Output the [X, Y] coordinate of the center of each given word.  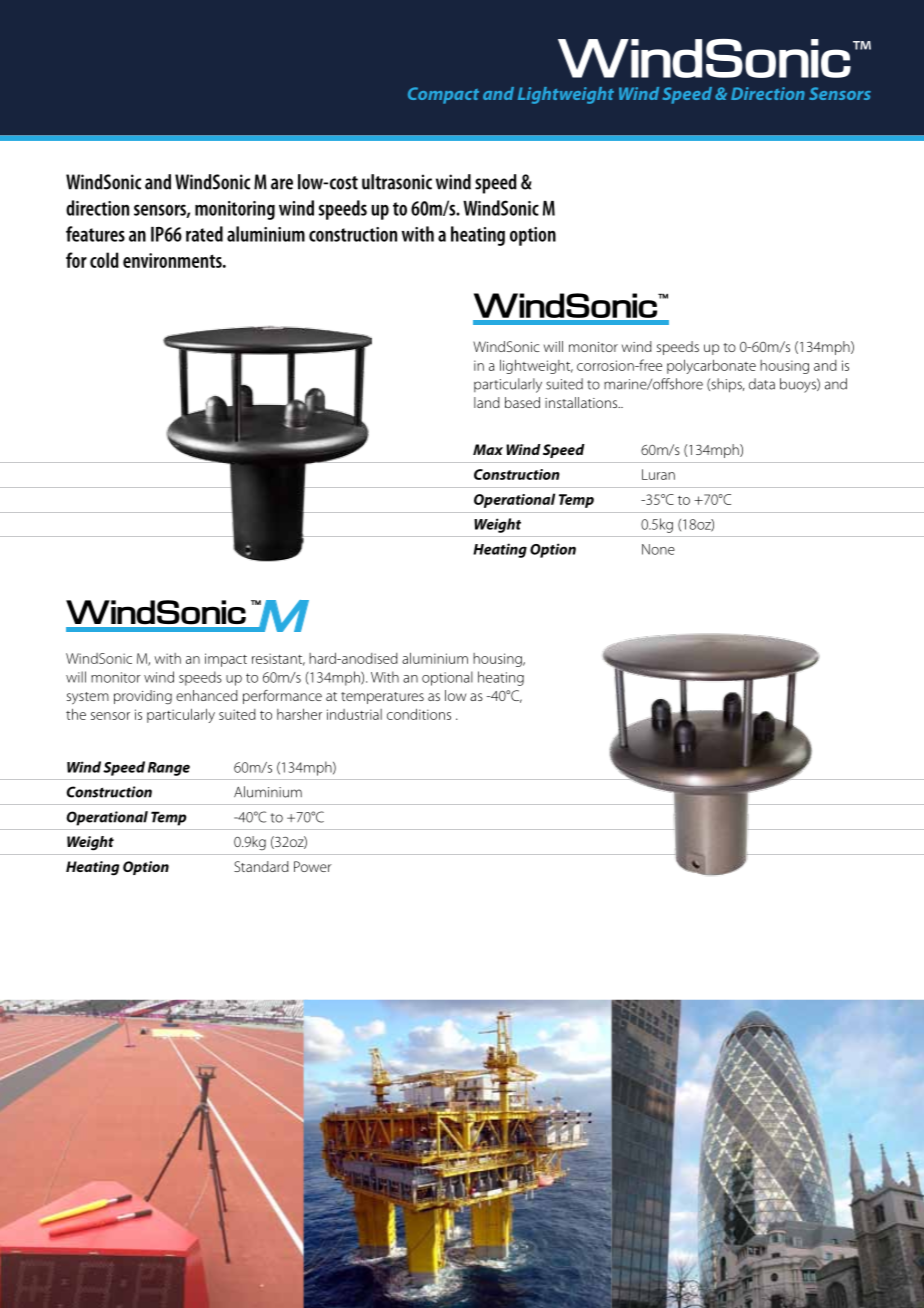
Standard [261, 866]
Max [488, 449]
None [658, 549]
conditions [419, 714]
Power [313, 866]
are [282, 184]
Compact [443, 95]
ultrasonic [397, 182]
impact [226, 660]
